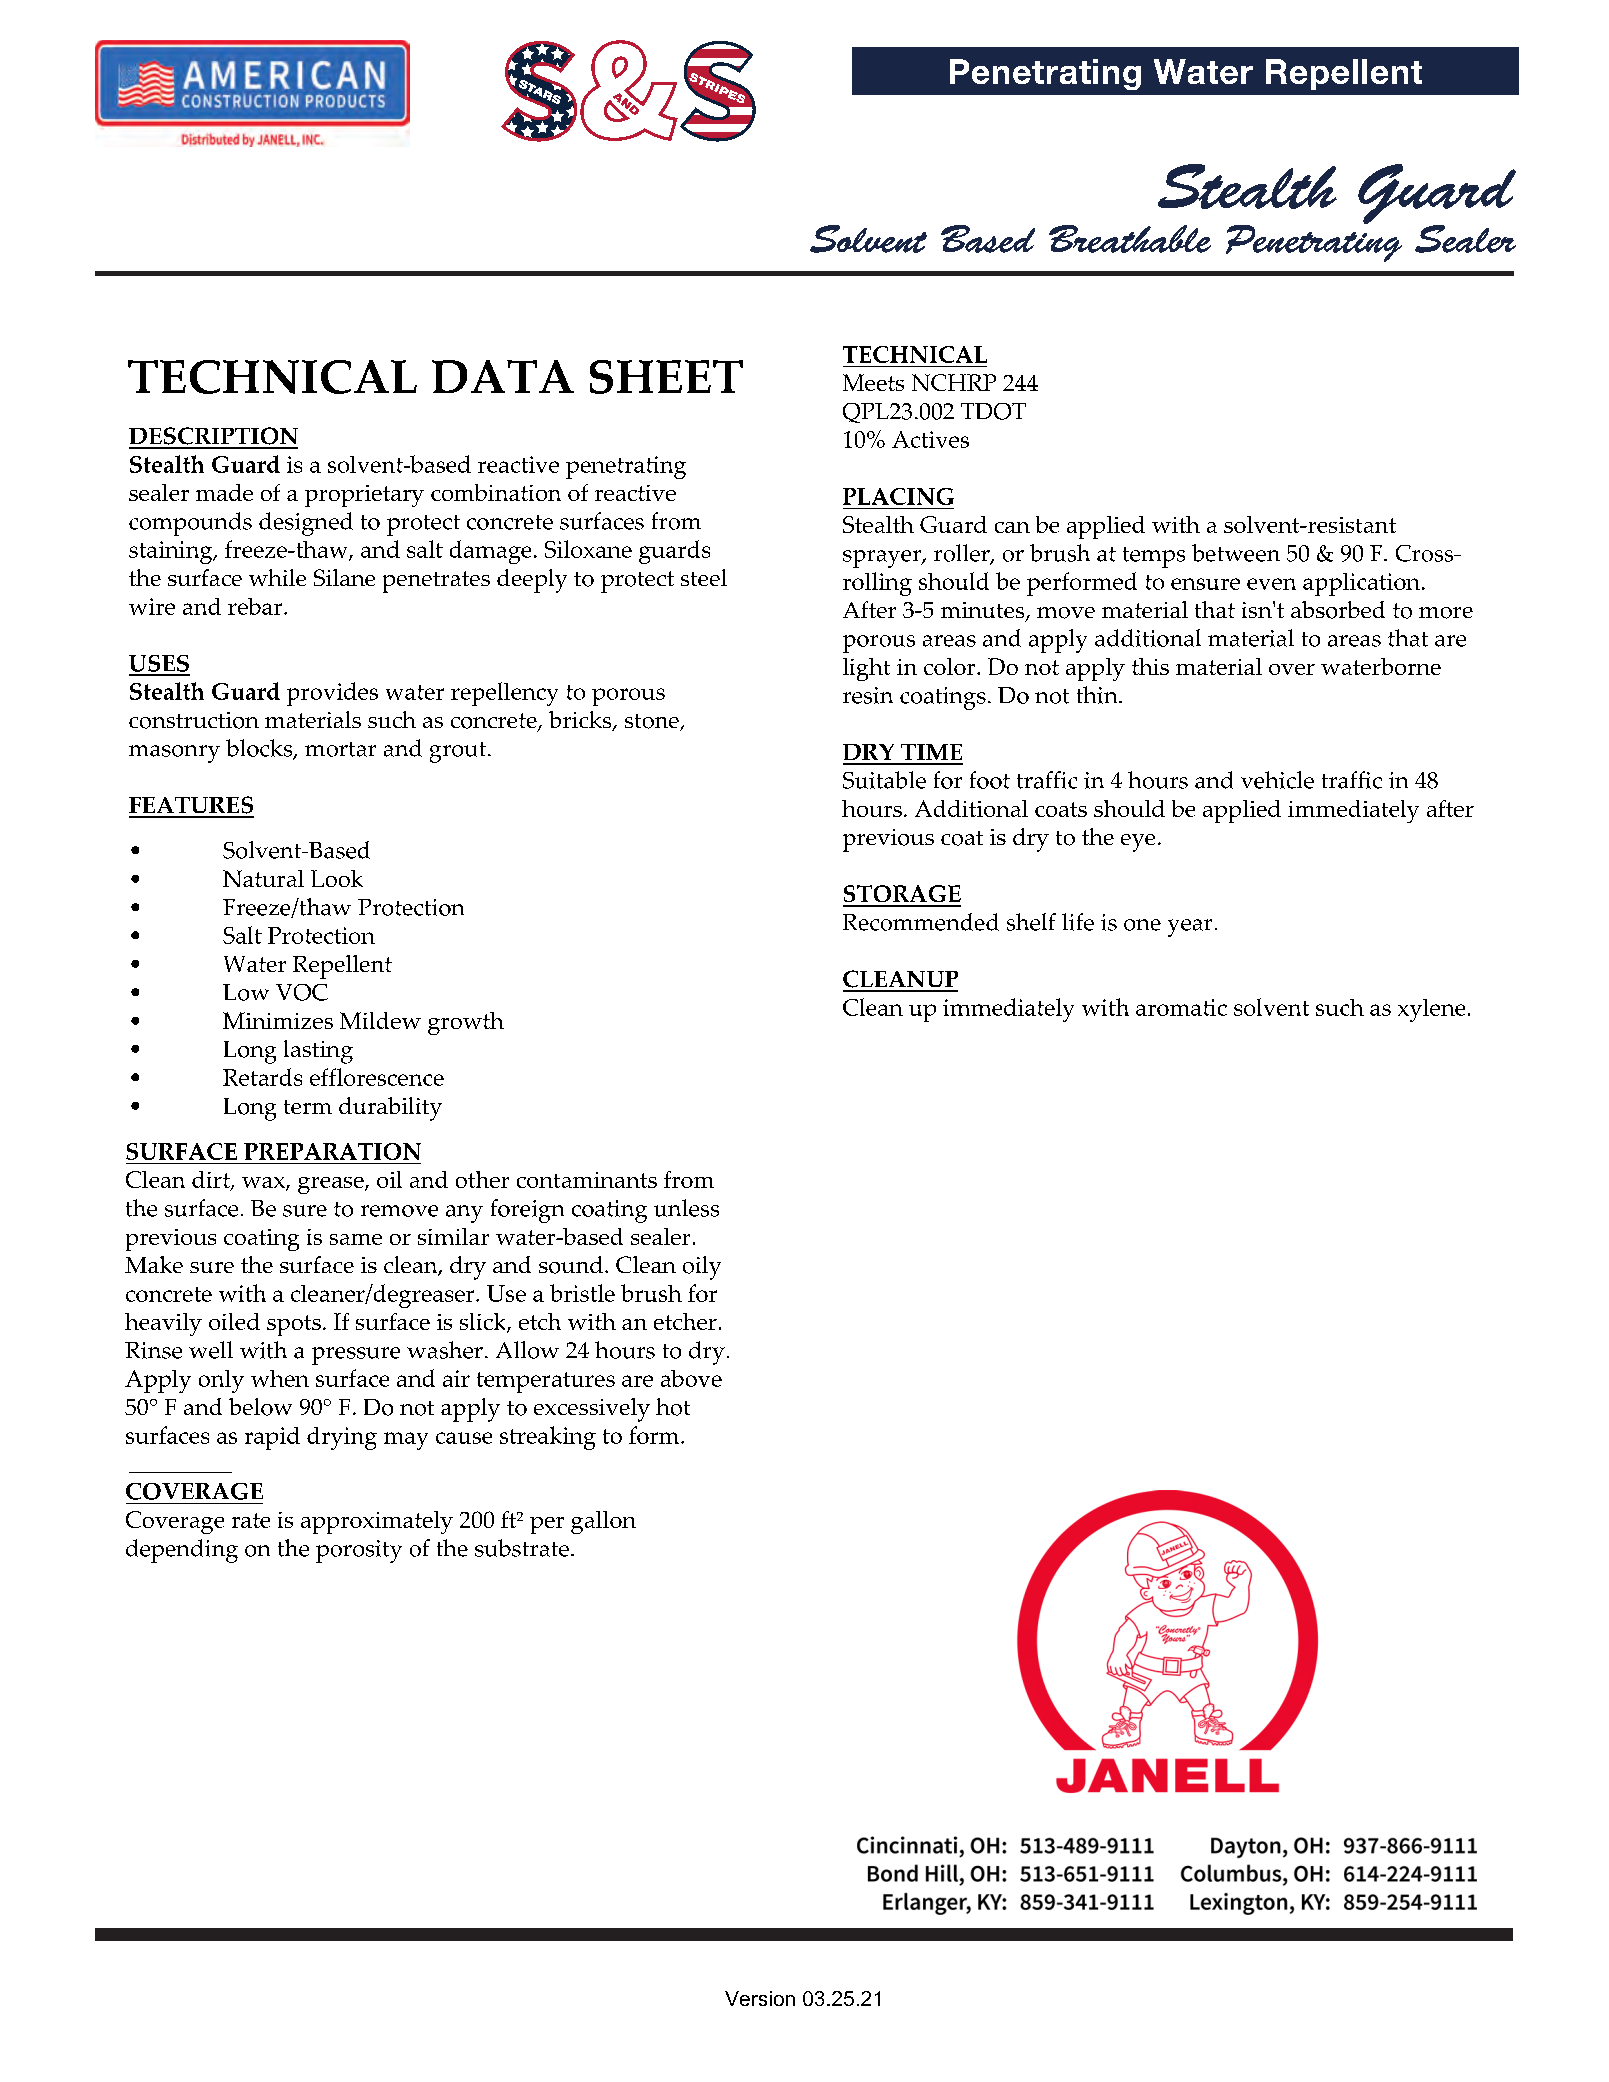 This screenshot has width=1609, height=2082. I want to click on Breathable, so click(1130, 239).
